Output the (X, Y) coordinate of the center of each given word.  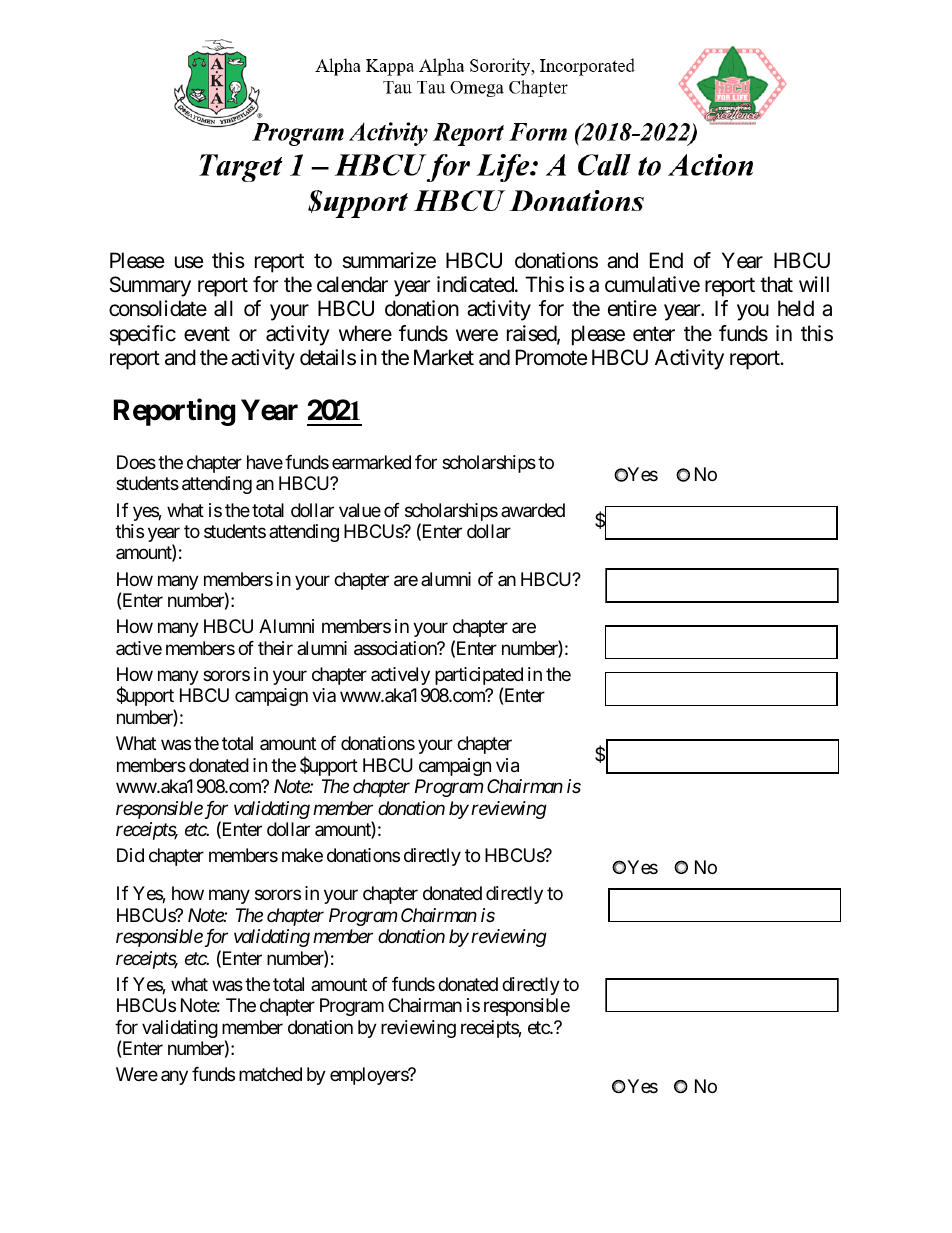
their (275, 648)
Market (444, 357)
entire (632, 308)
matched (270, 1074)
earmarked (371, 462)
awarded (533, 510)
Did (130, 855)
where (365, 333)
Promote (552, 357)
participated (479, 677)
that (776, 284)
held (796, 308)
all (223, 308)
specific (142, 335)
